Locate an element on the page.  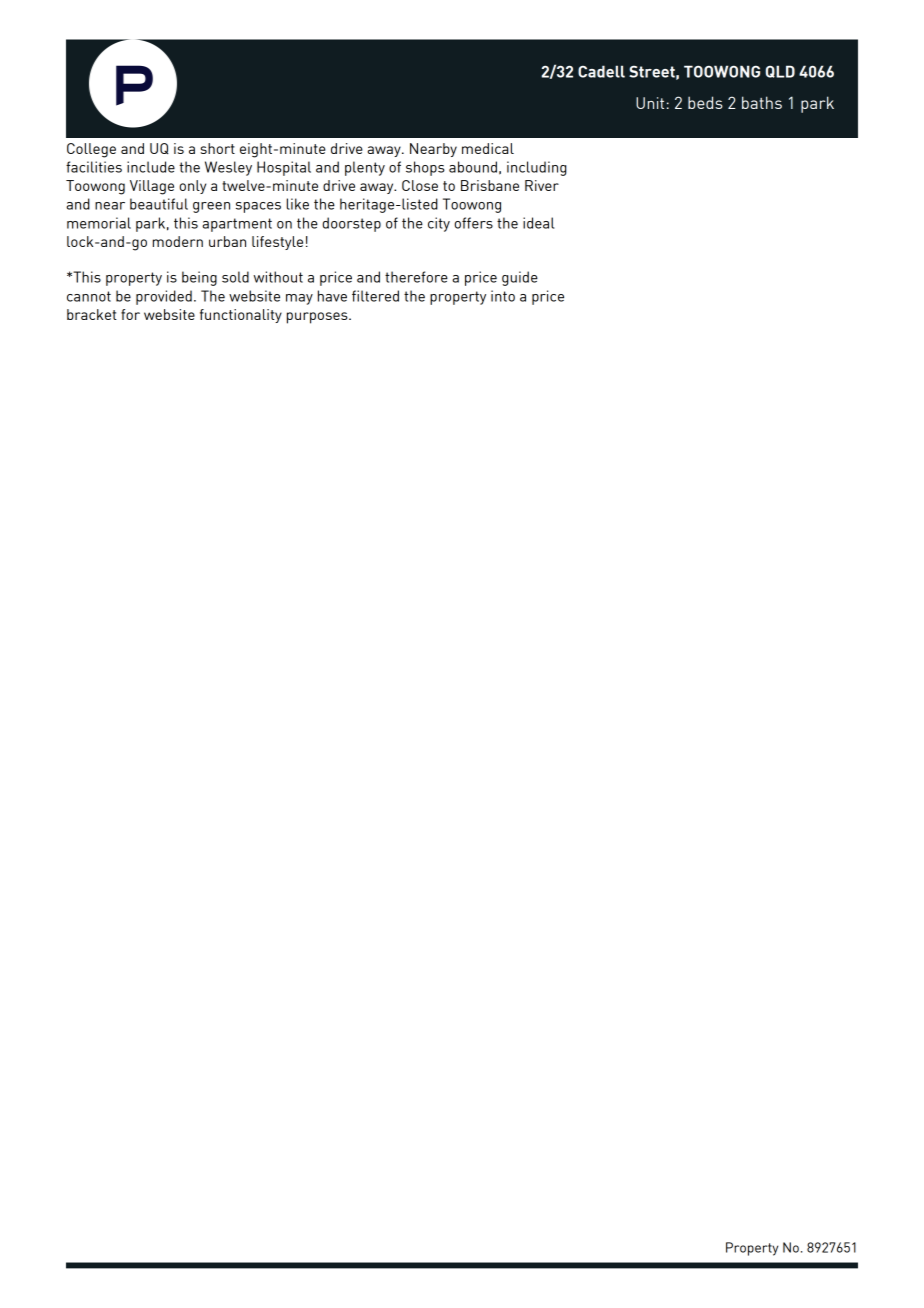
River is located at coordinates (542, 185).
